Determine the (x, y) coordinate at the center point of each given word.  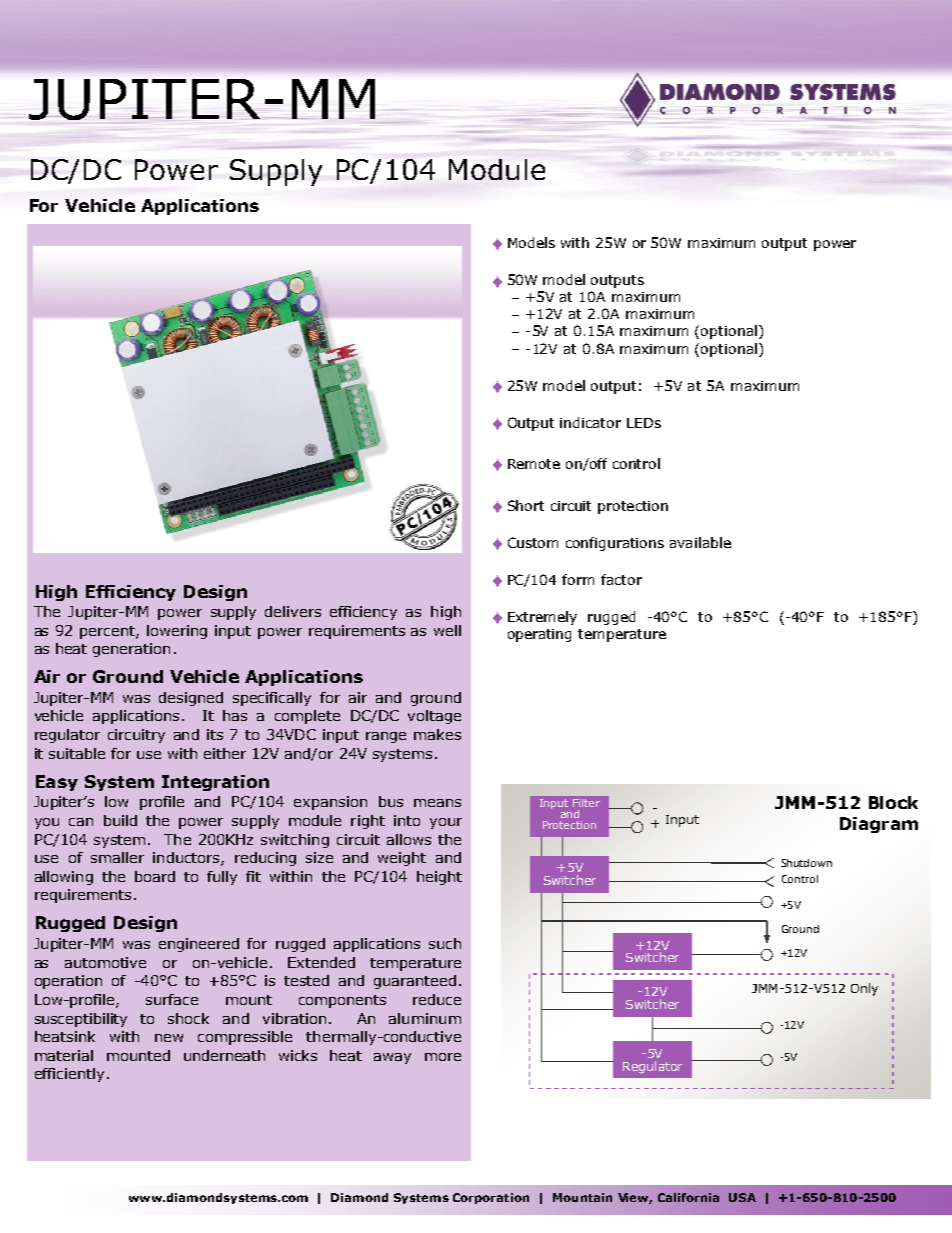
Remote (534, 464)
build (120, 820)
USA (742, 1197)
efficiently (69, 1075)
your (446, 823)
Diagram (879, 825)
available (700, 542)
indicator (590, 422)
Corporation (491, 1198)
